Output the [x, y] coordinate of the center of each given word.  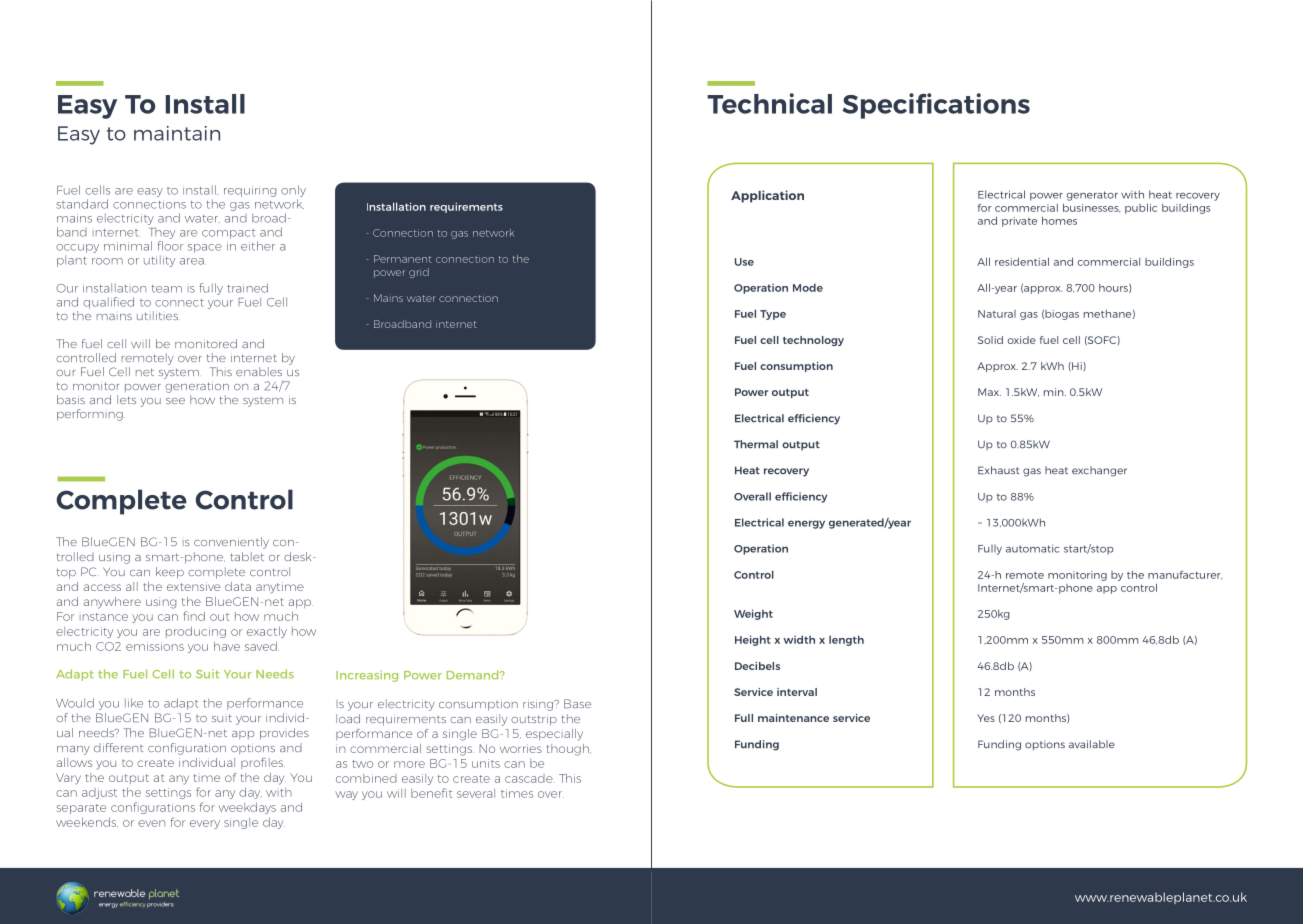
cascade [530, 778]
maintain [177, 133]
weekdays [247, 808]
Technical [769, 103]
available [1092, 744]
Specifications [936, 106]
